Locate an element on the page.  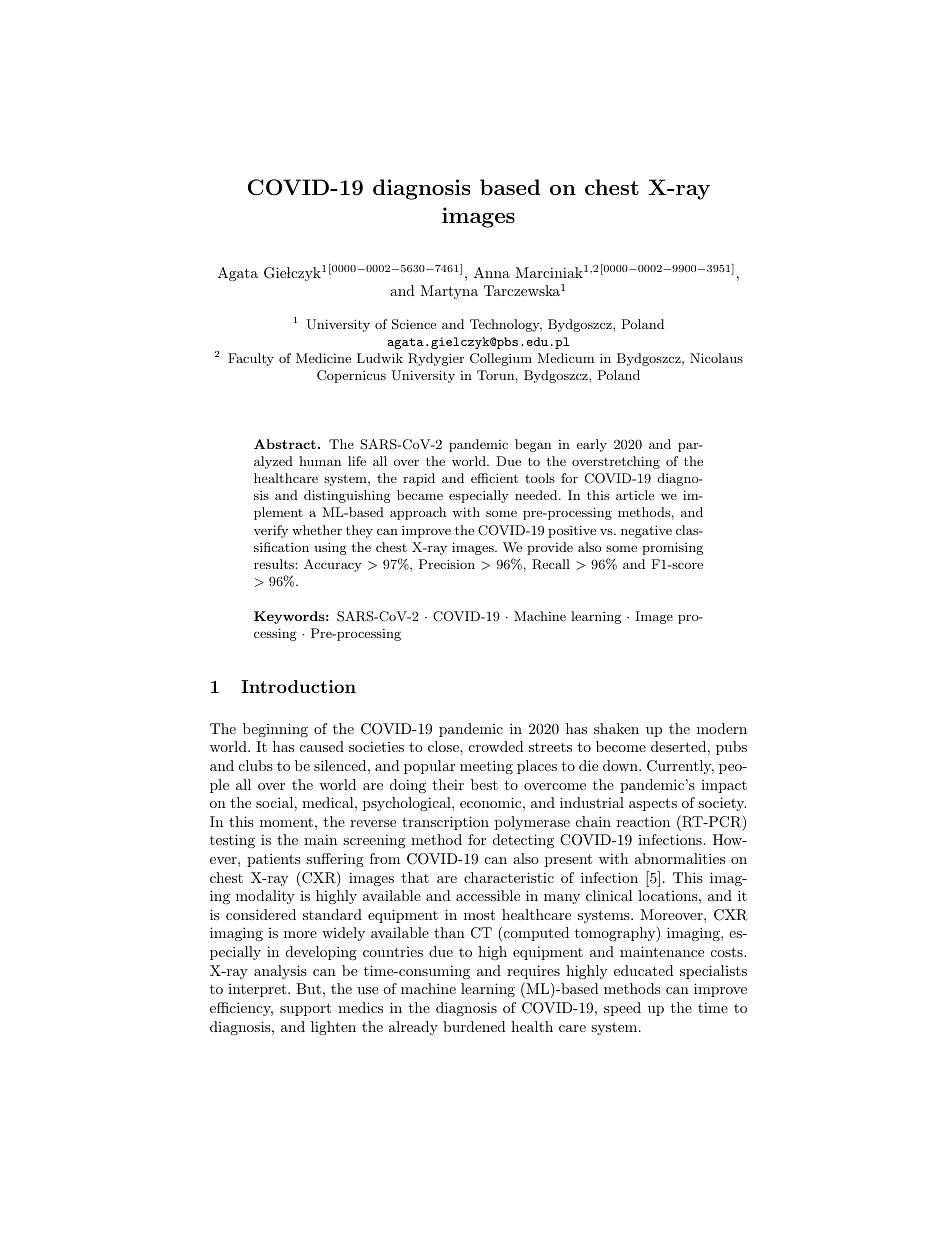
reaction is located at coordinates (643, 822).
